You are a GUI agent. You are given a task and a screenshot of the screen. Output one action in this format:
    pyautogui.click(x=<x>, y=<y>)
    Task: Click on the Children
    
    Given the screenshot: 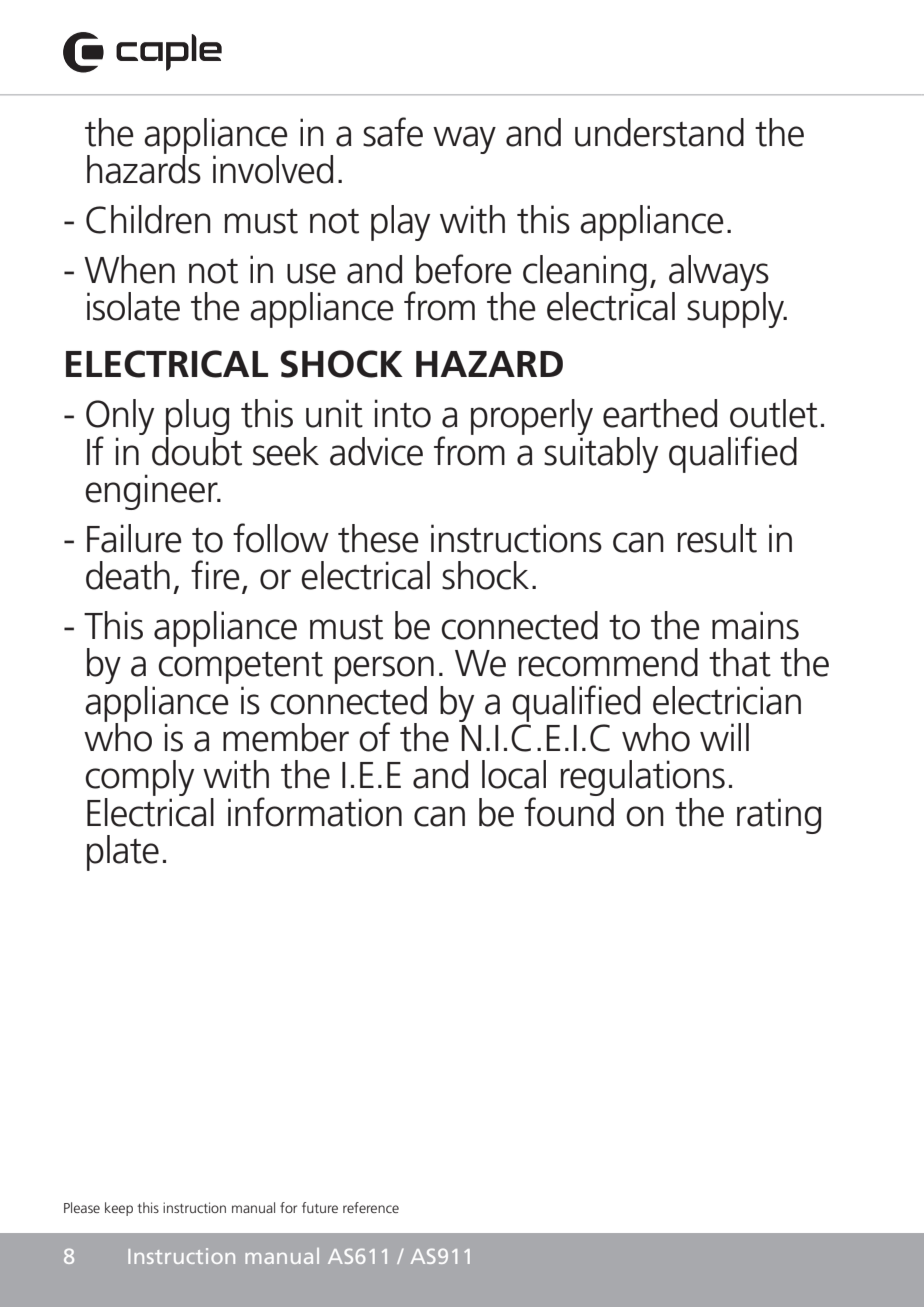 What is the action you would take?
    pyautogui.click(x=148, y=219)
